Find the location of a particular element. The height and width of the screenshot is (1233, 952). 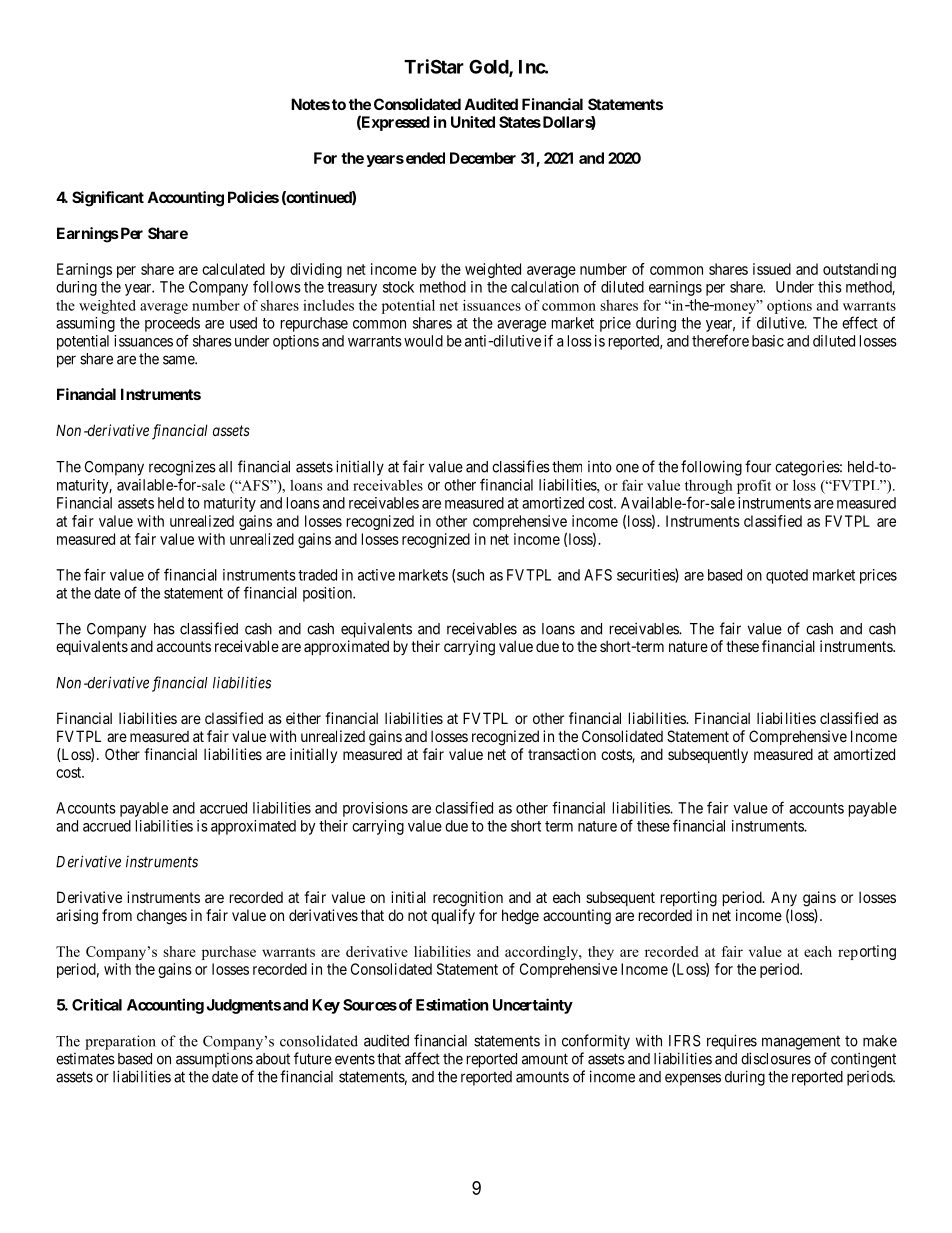

four is located at coordinates (758, 466).
